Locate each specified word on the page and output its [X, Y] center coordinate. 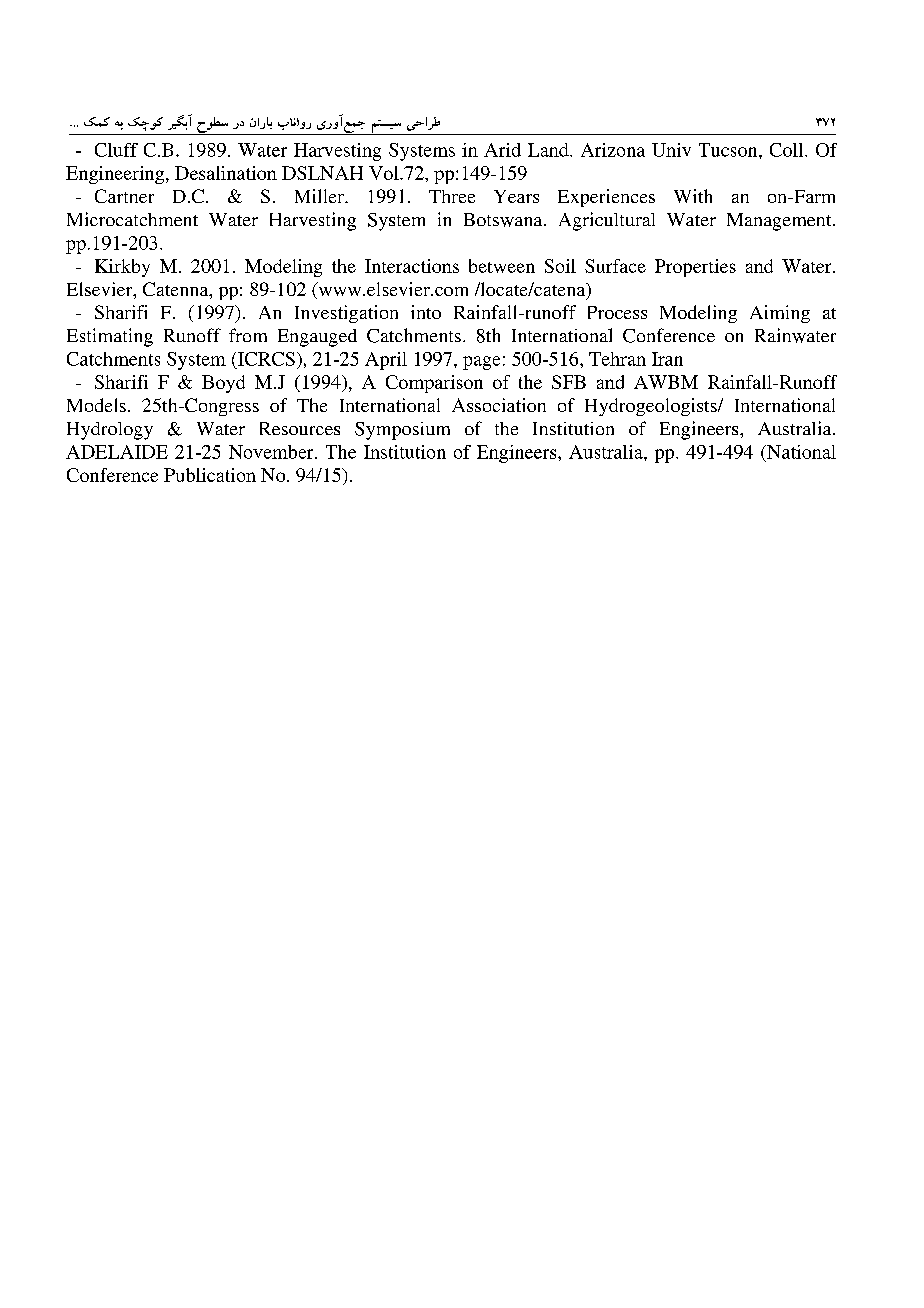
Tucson [729, 150]
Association [499, 405]
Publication [210, 475]
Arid [502, 150]
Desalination [226, 173]
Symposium [402, 431]
